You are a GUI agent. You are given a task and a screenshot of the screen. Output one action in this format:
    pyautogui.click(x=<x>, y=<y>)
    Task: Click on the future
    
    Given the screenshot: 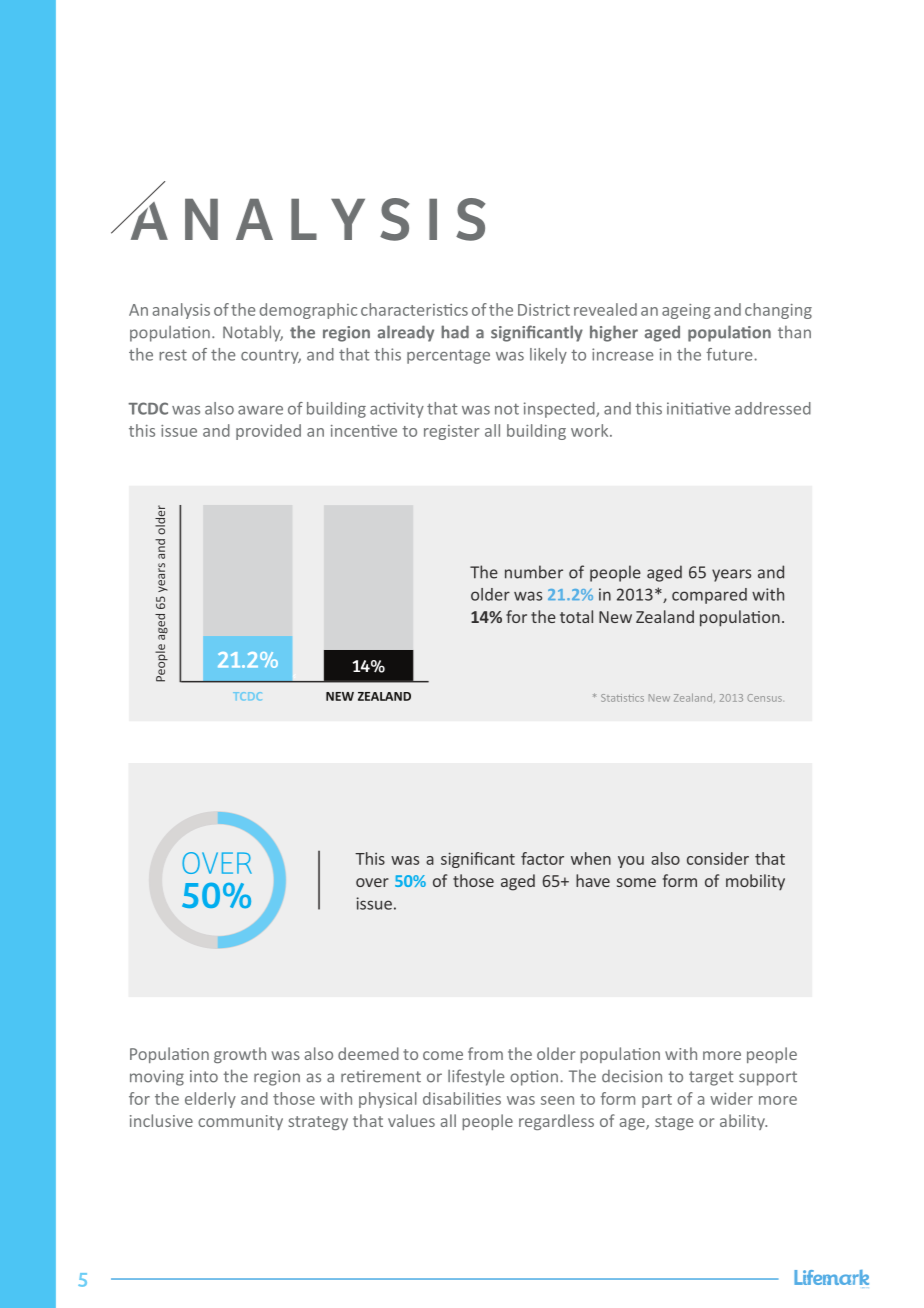 What is the action you would take?
    pyautogui.click(x=730, y=354)
